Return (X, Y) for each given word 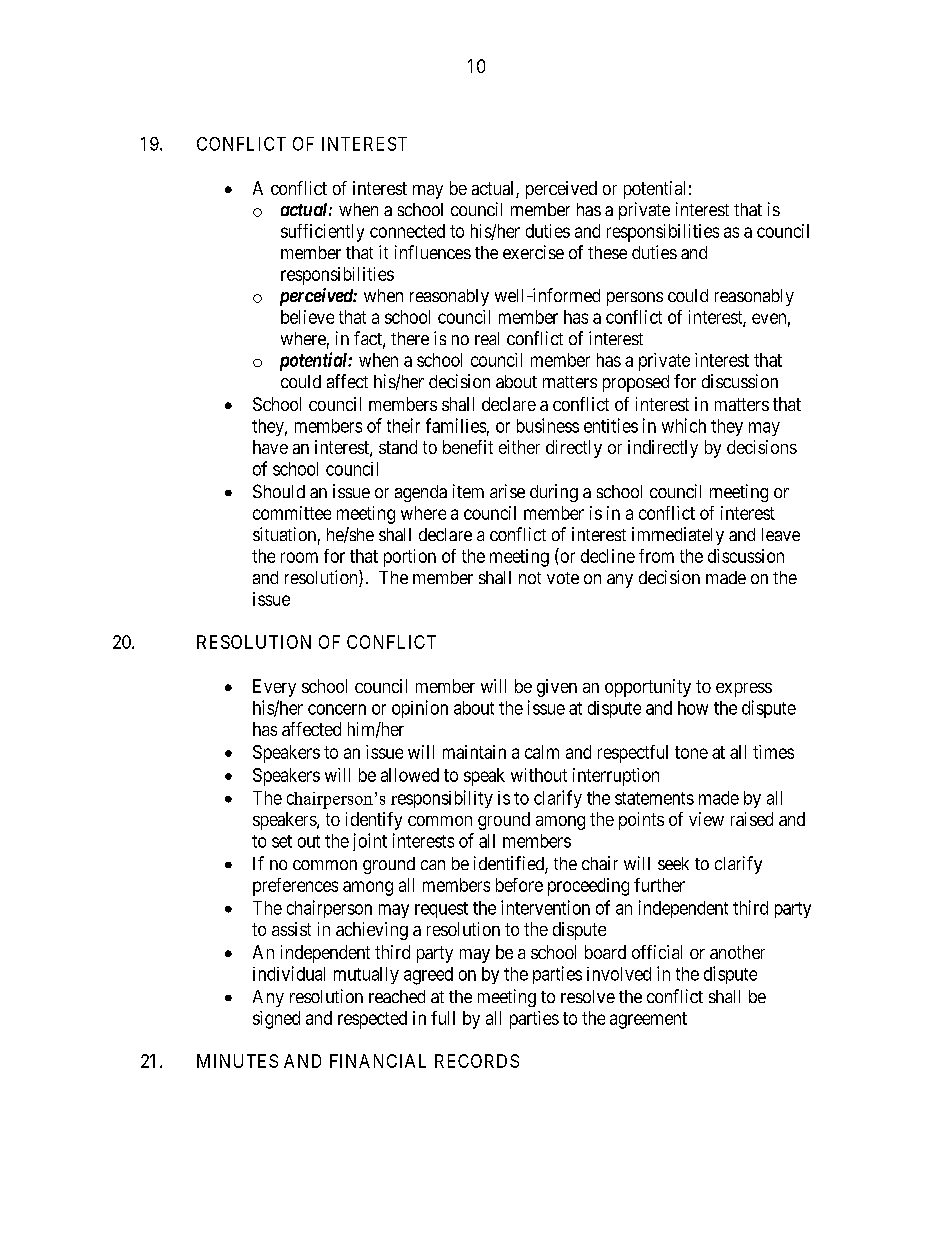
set (282, 841)
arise (507, 491)
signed (276, 1020)
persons (635, 299)
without (539, 775)
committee (292, 513)
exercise (533, 252)
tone (691, 752)
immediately (678, 536)
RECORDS (477, 1061)
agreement (648, 1020)
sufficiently (322, 233)
